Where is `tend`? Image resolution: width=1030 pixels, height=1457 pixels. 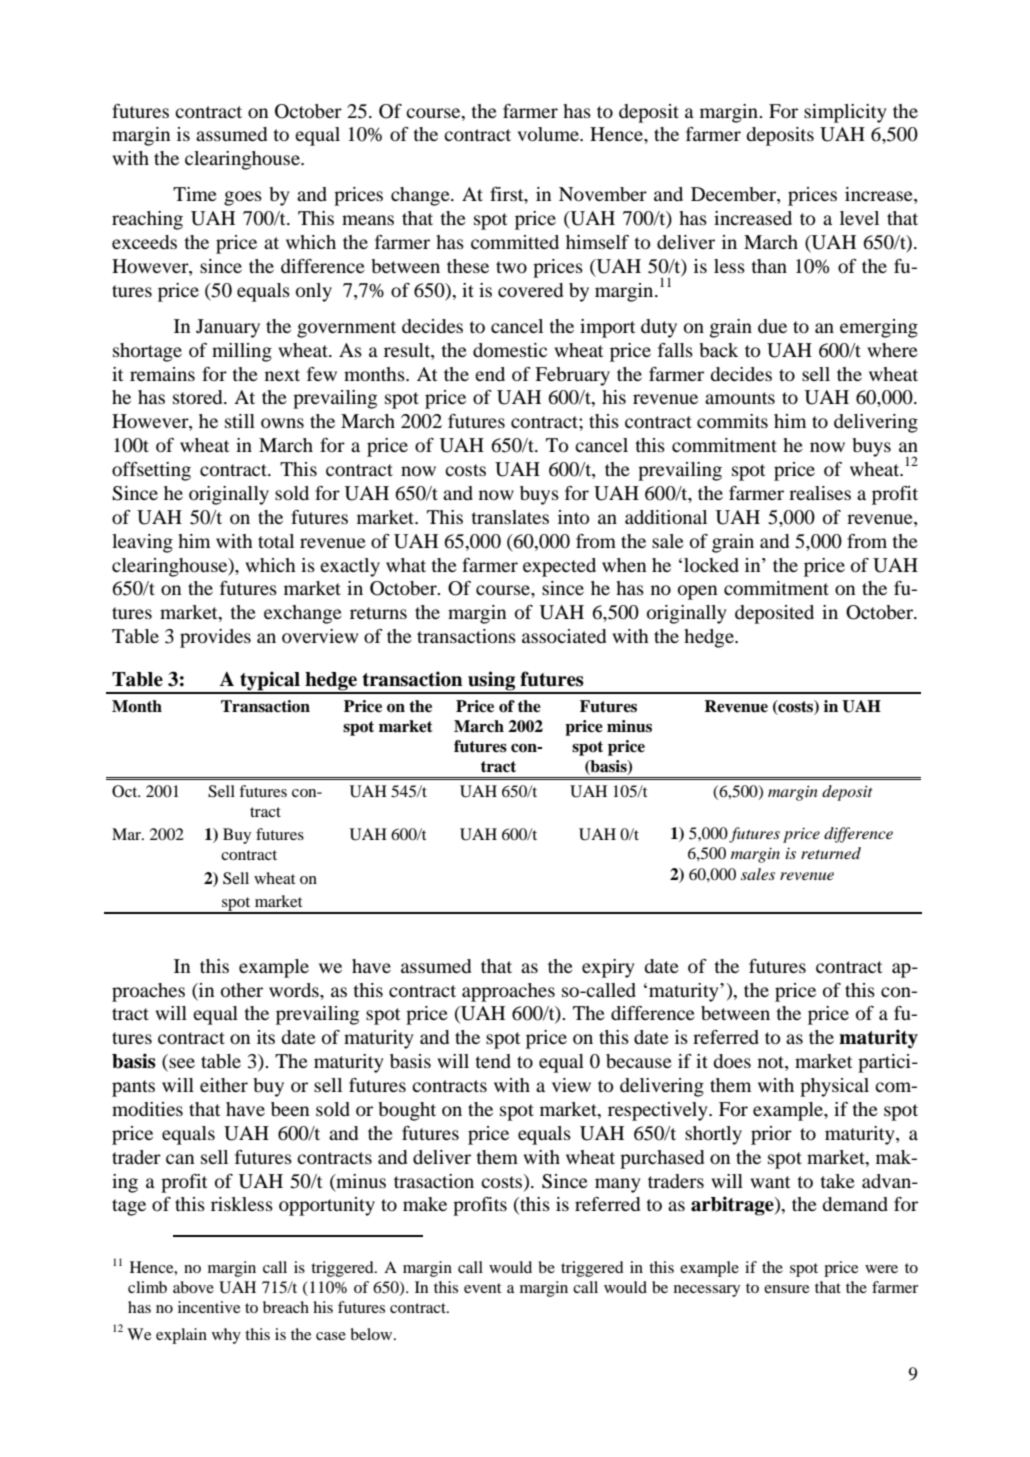 tend is located at coordinates (493, 1061).
